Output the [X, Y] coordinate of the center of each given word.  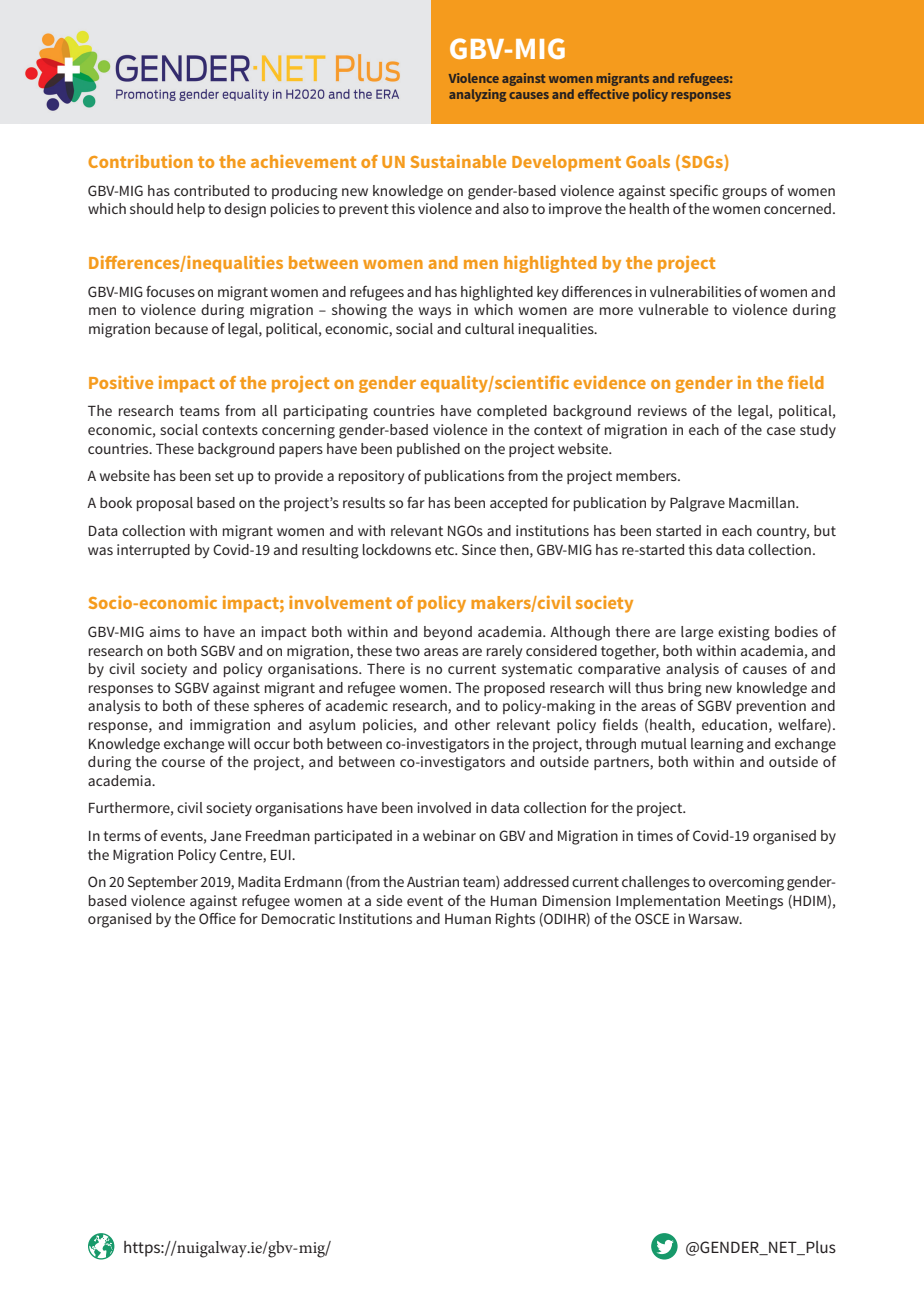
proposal [165, 504]
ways [435, 312]
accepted [518, 504]
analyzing [477, 95]
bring [685, 689]
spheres [279, 707]
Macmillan [763, 502]
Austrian [433, 881]
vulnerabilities [695, 291]
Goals [648, 161]
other [472, 724]
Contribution [140, 161]
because [181, 328]
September [162, 883]
